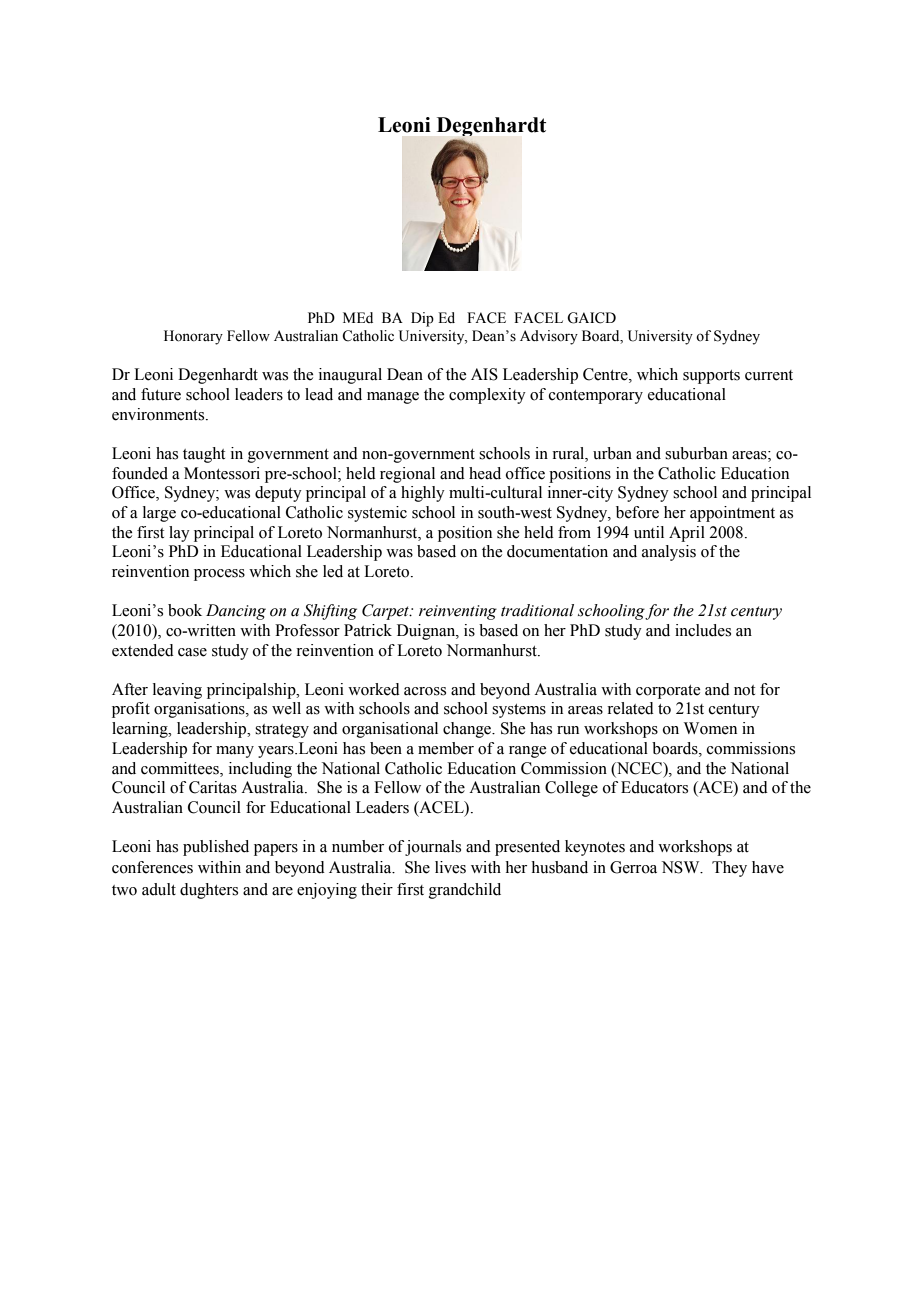 The height and width of the screenshot is (1308, 924). Describe the element at coordinates (185, 610) in the screenshot. I see `book` at that location.
